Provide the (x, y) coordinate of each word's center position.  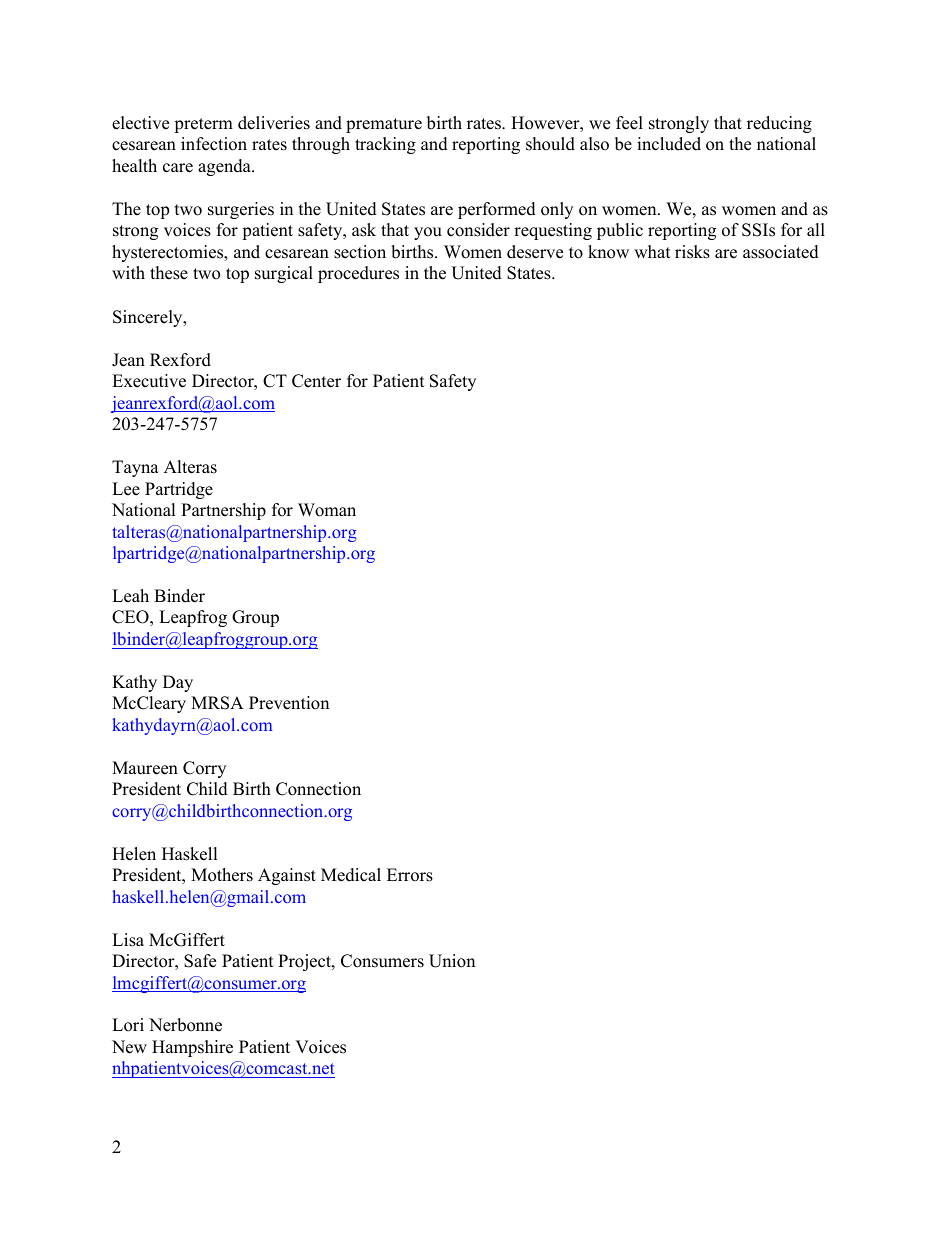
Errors (410, 875)
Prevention (289, 703)
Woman (327, 510)
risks (692, 252)
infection (214, 144)
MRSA (217, 703)
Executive (149, 381)
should (550, 144)
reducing (779, 124)
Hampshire (192, 1048)
